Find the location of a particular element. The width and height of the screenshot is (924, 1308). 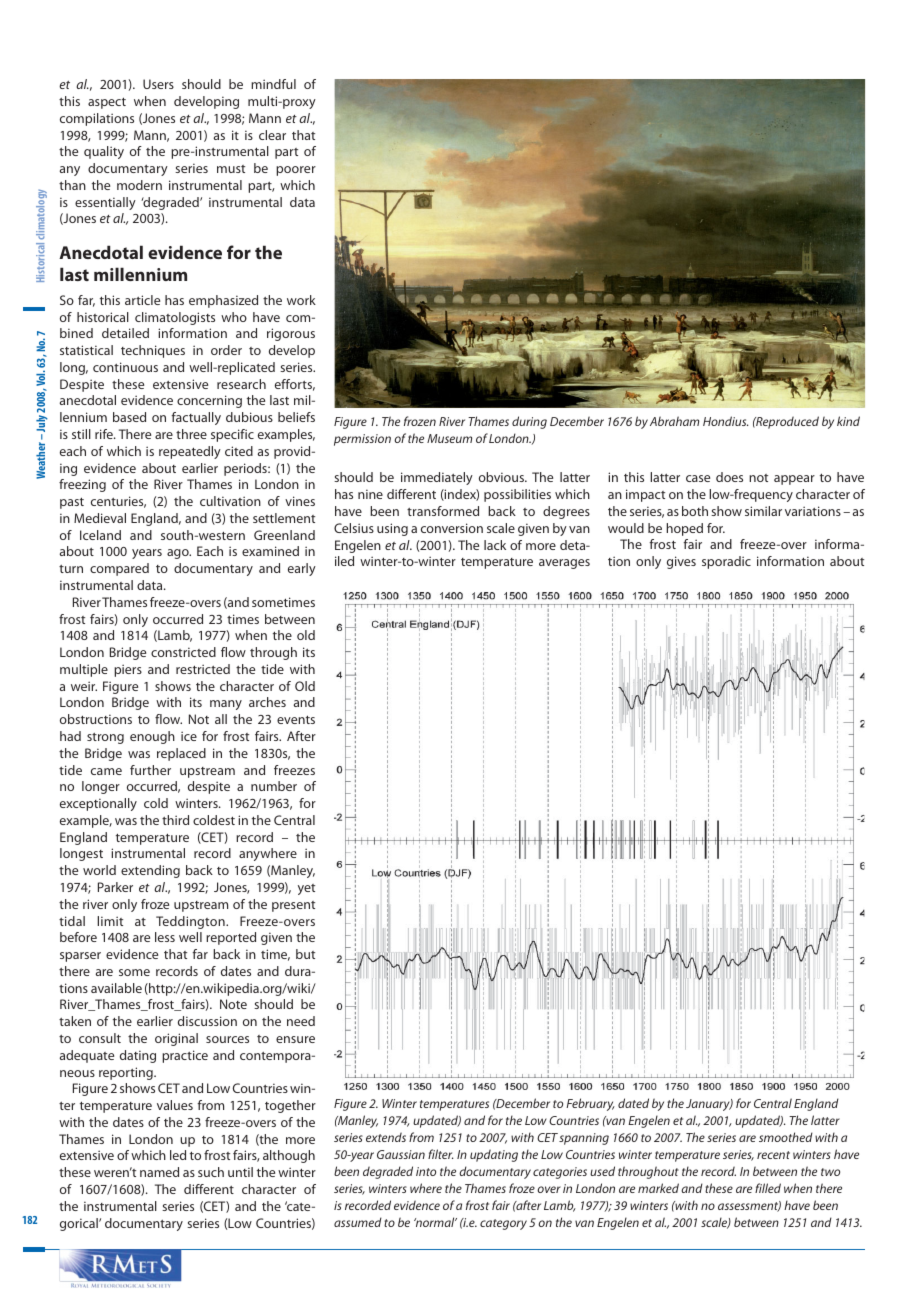

immediately is located at coordinates (437, 478).
